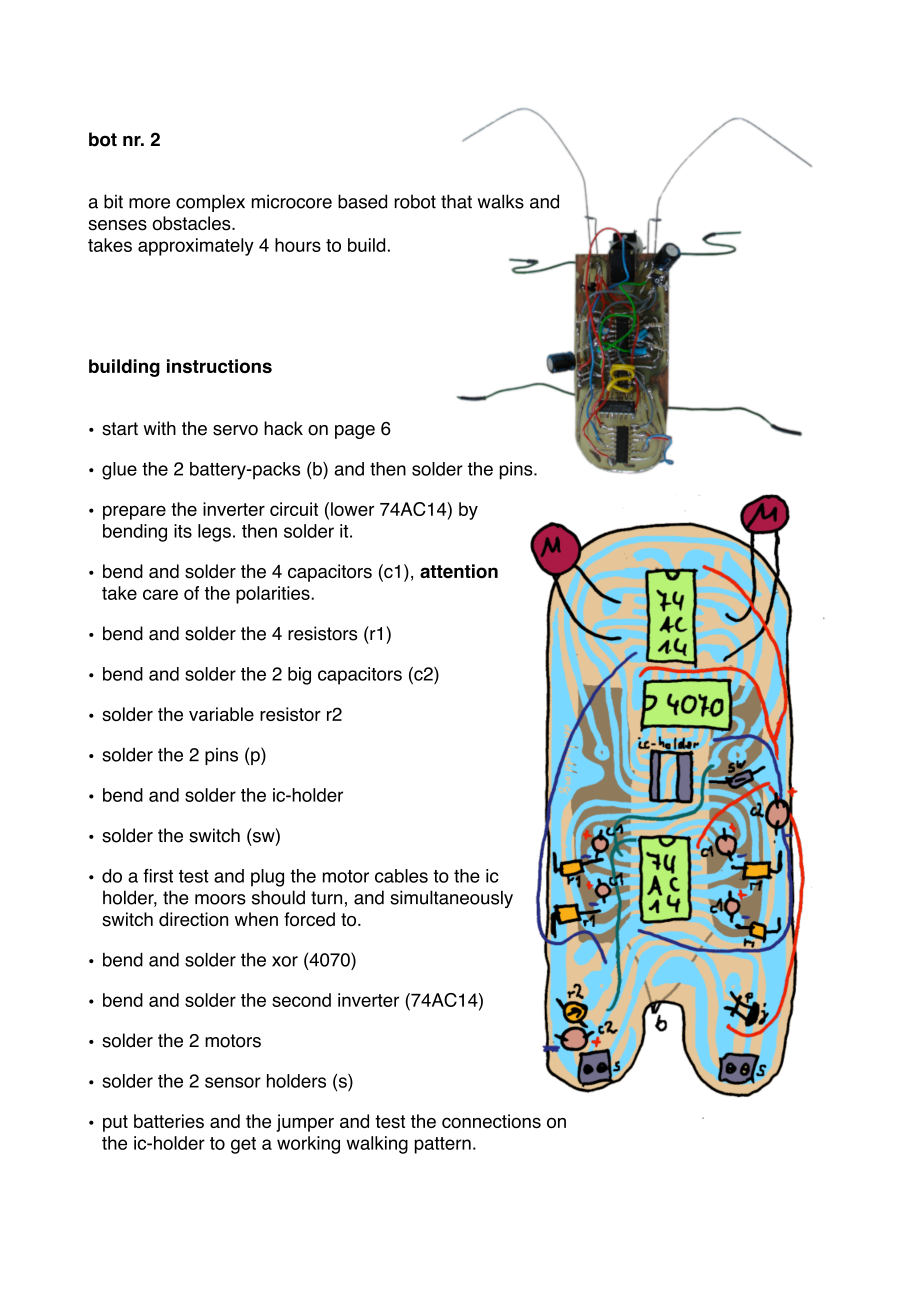 This page has width=924, height=1308. I want to click on batteries, so click(169, 1121).
